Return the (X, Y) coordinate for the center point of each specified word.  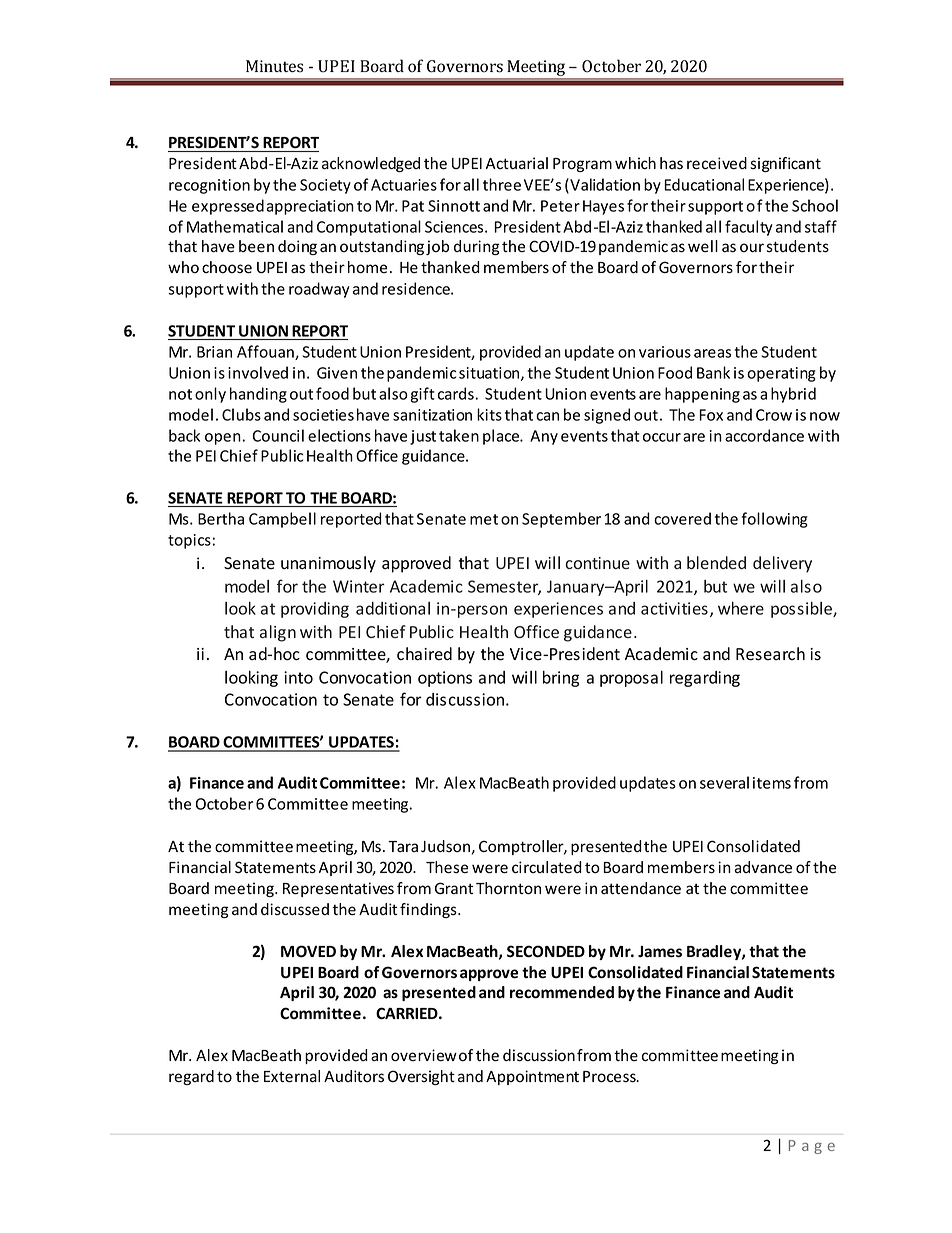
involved (258, 372)
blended (716, 562)
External (292, 1076)
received (717, 163)
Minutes (274, 66)
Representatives (338, 889)
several (724, 782)
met (484, 519)
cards (457, 393)
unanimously (328, 564)
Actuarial (517, 163)
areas (712, 353)
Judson (446, 847)
